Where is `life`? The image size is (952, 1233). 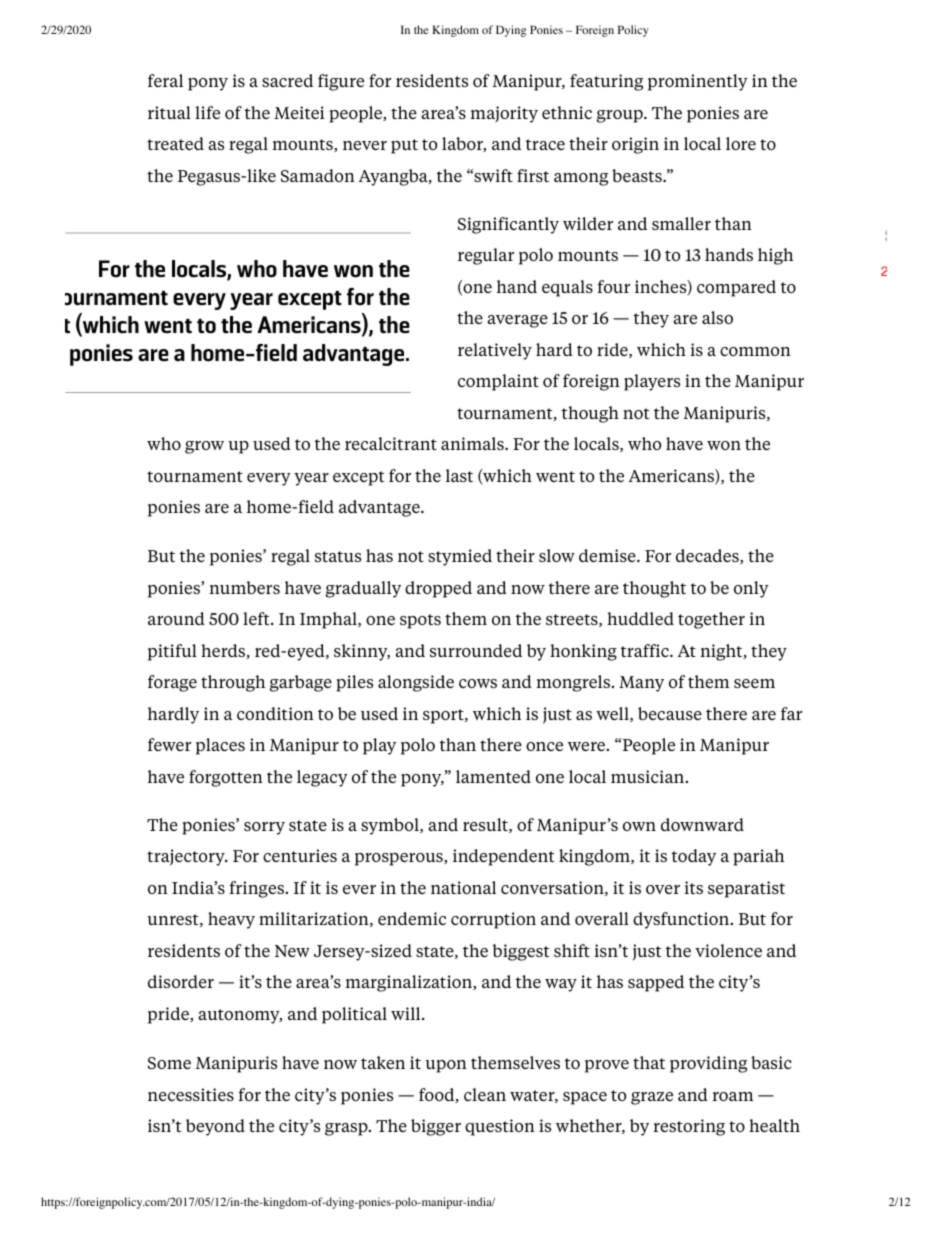
life is located at coordinates (207, 112).
